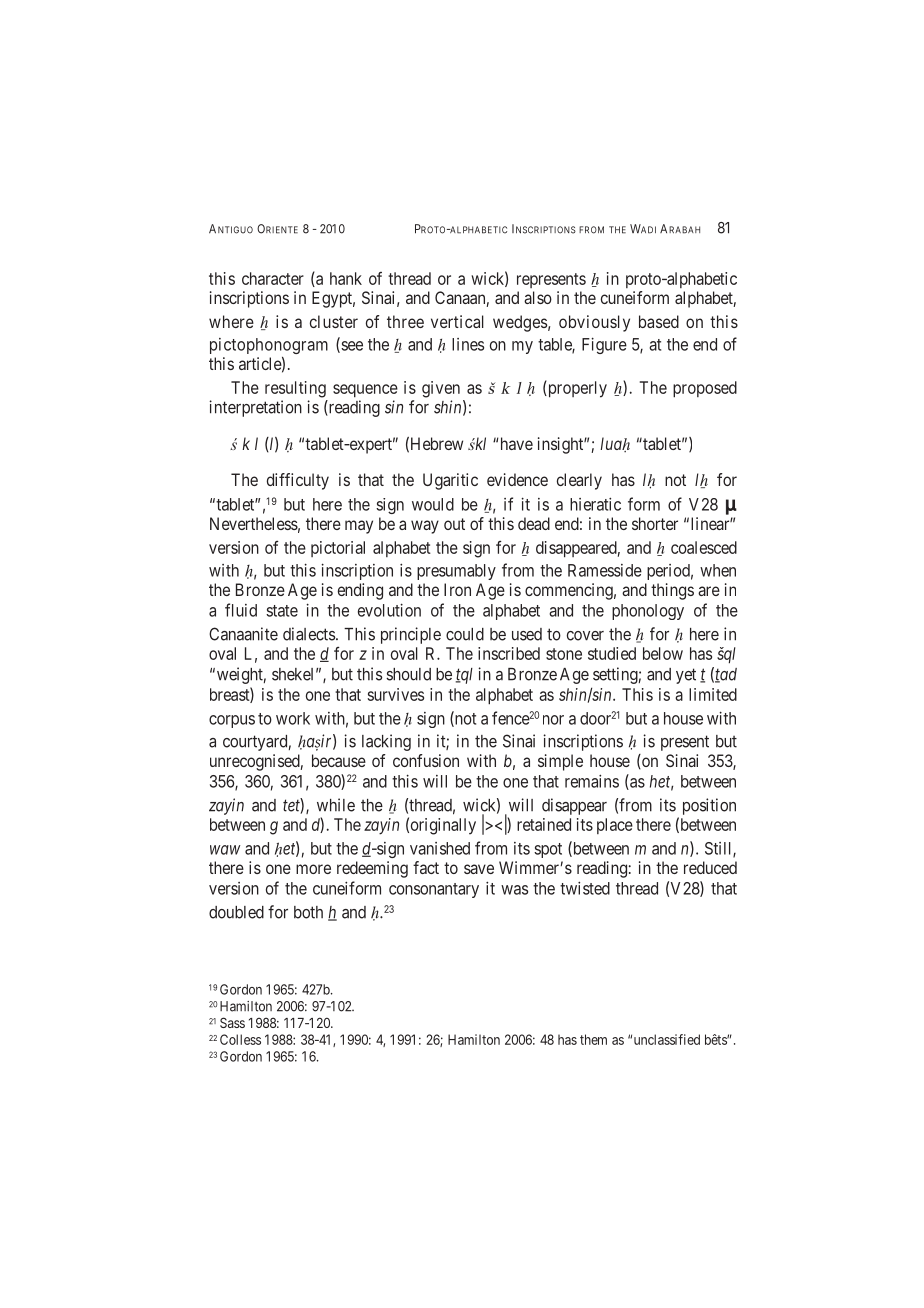 The image size is (924, 1308). What do you see at coordinates (465, 634) in the screenshot?
I see `could` at bounding box center [465, 634].
